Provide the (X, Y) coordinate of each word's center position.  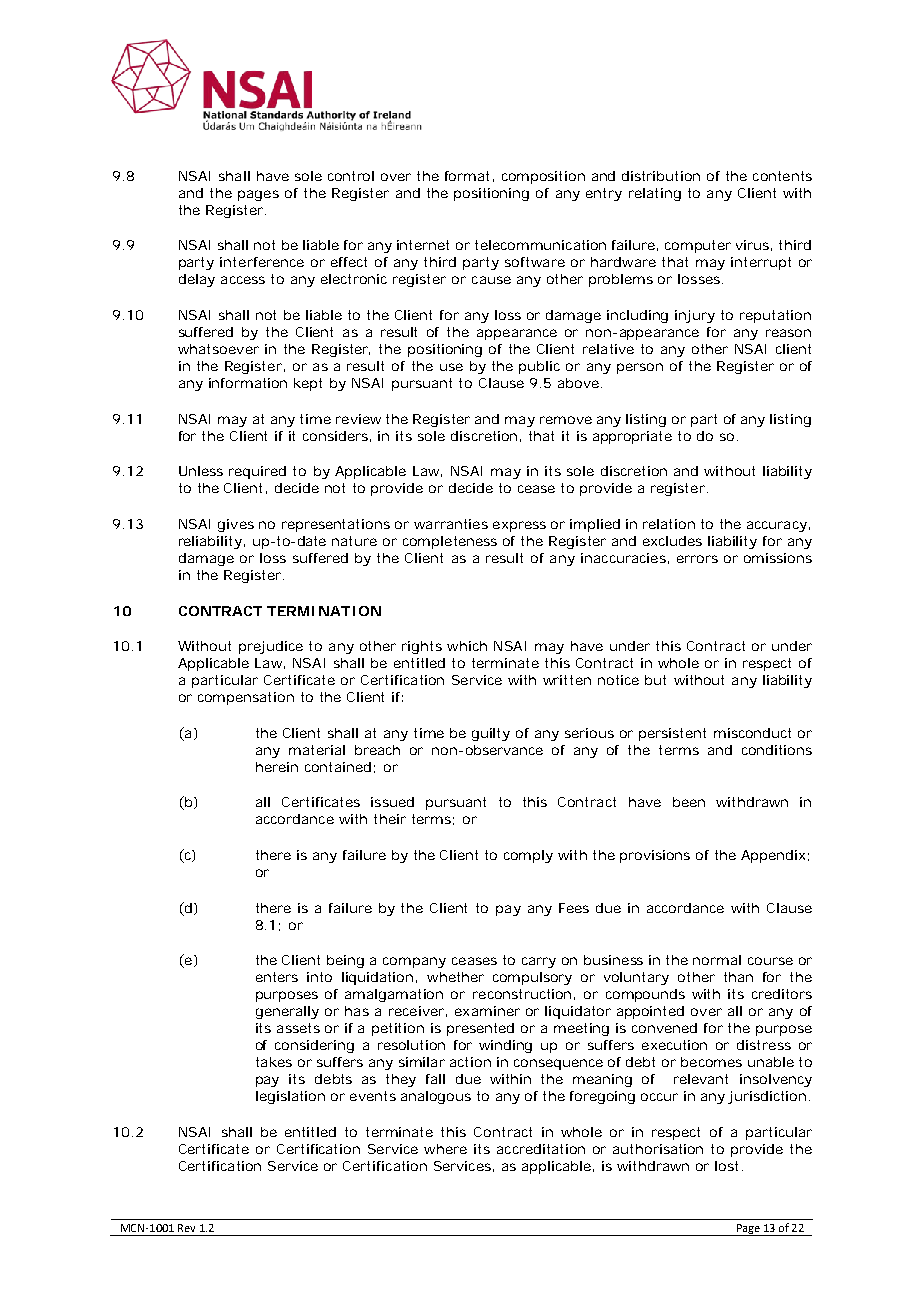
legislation (290, 1097)
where (445, 1149)
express (519, 526)
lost (729, 1166)
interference (262, 262)
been (689, 802)
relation (669, 524)
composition (543, 177)
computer (698, 246)
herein (277, 767)
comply (528, 856)
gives (236, 525)
